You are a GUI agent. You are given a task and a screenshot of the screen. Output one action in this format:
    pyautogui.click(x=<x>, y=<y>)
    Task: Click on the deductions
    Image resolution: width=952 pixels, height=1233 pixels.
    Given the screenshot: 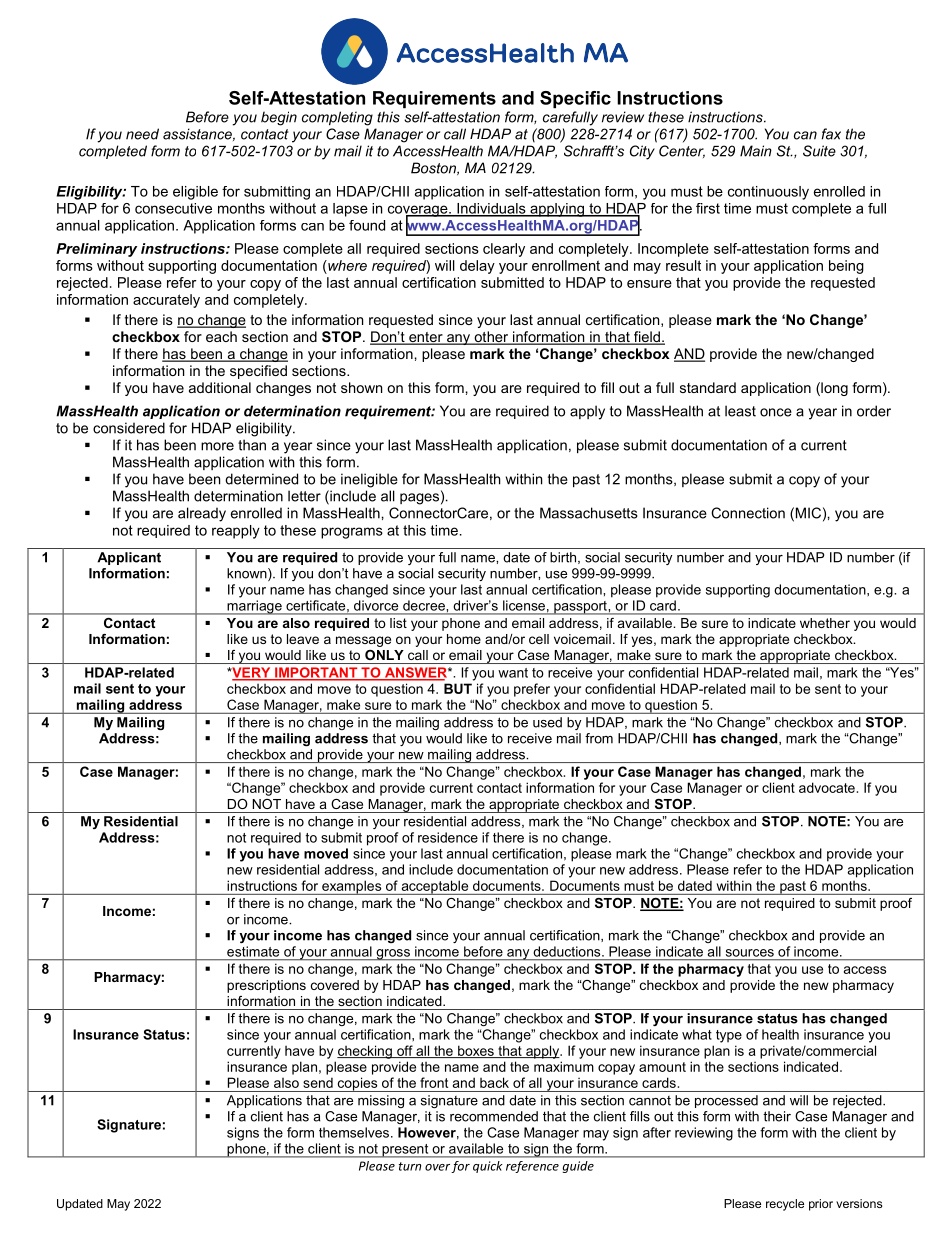 What is the action you would take?
    pyautogui.click(x=568, y=951)
